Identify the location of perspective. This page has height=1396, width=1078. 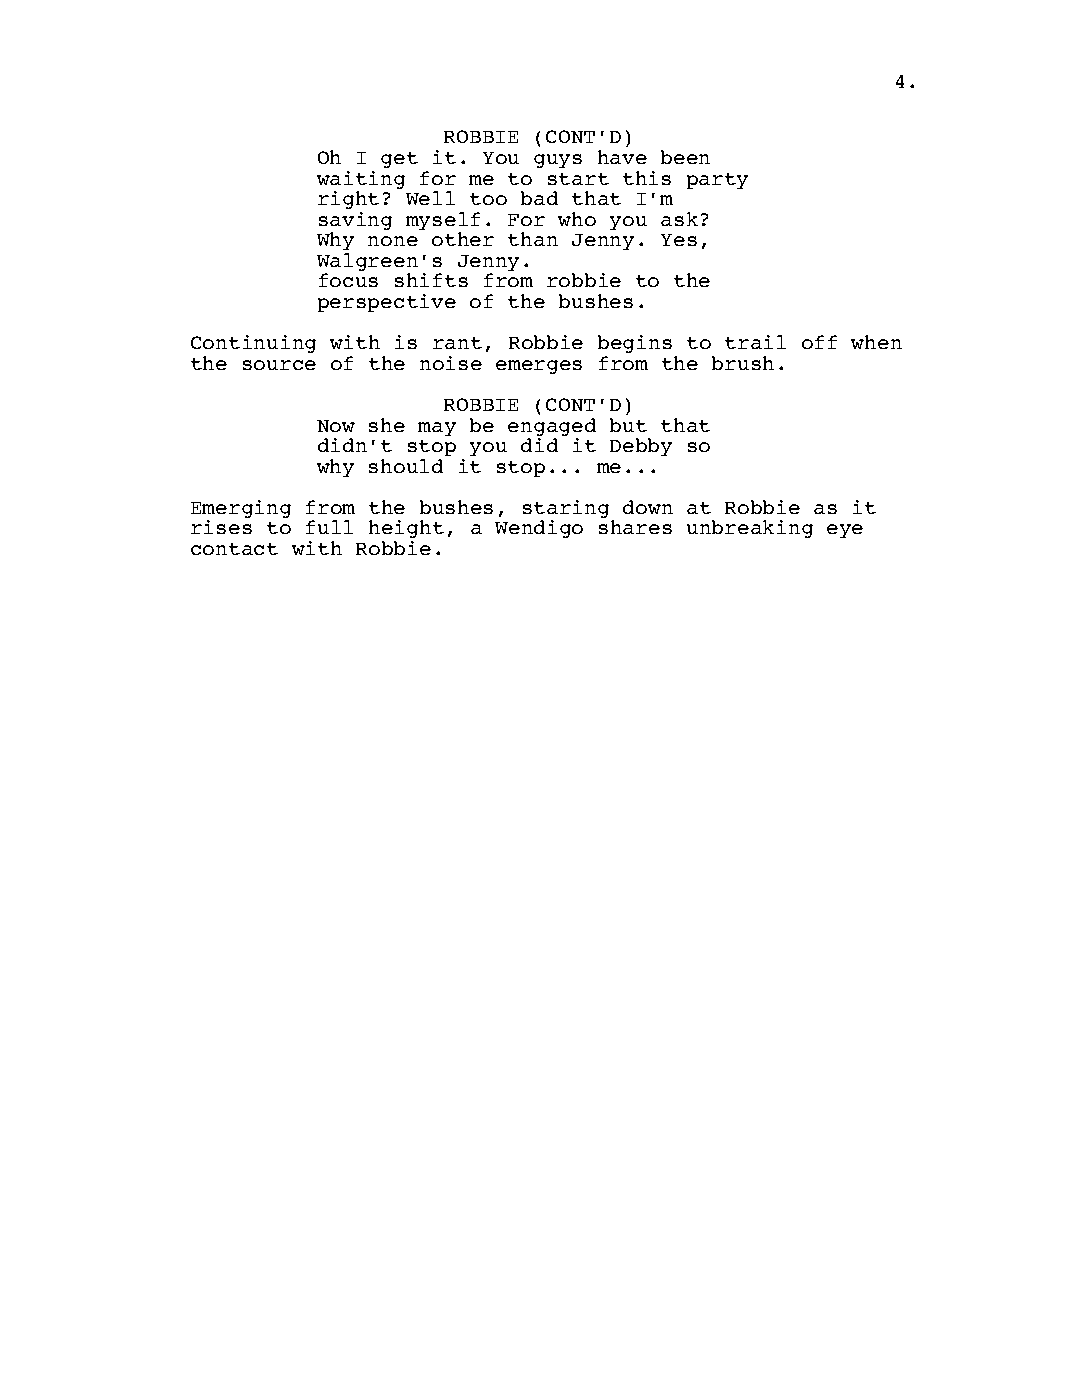
(387, 303).
